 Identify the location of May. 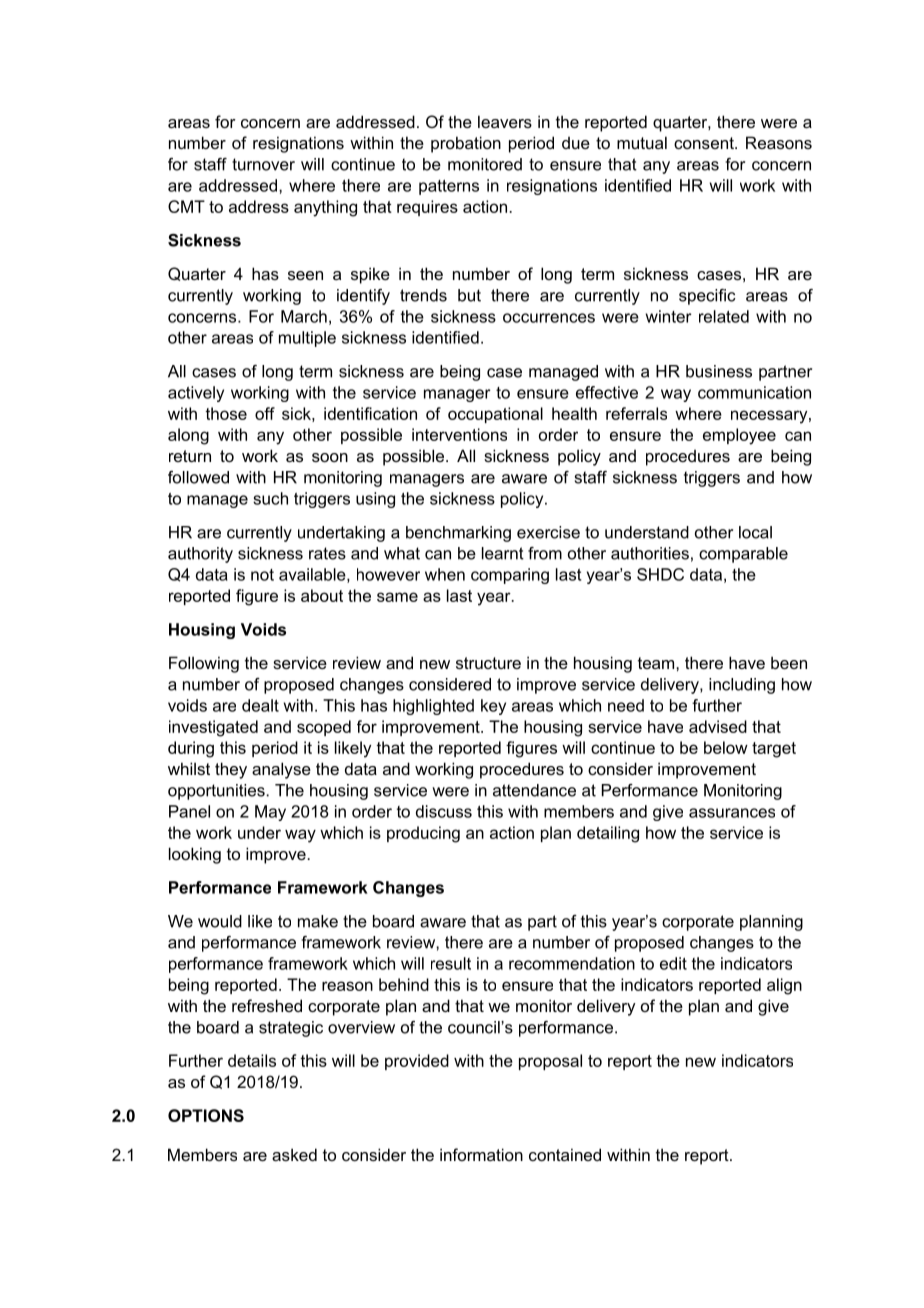
(270, 813).
